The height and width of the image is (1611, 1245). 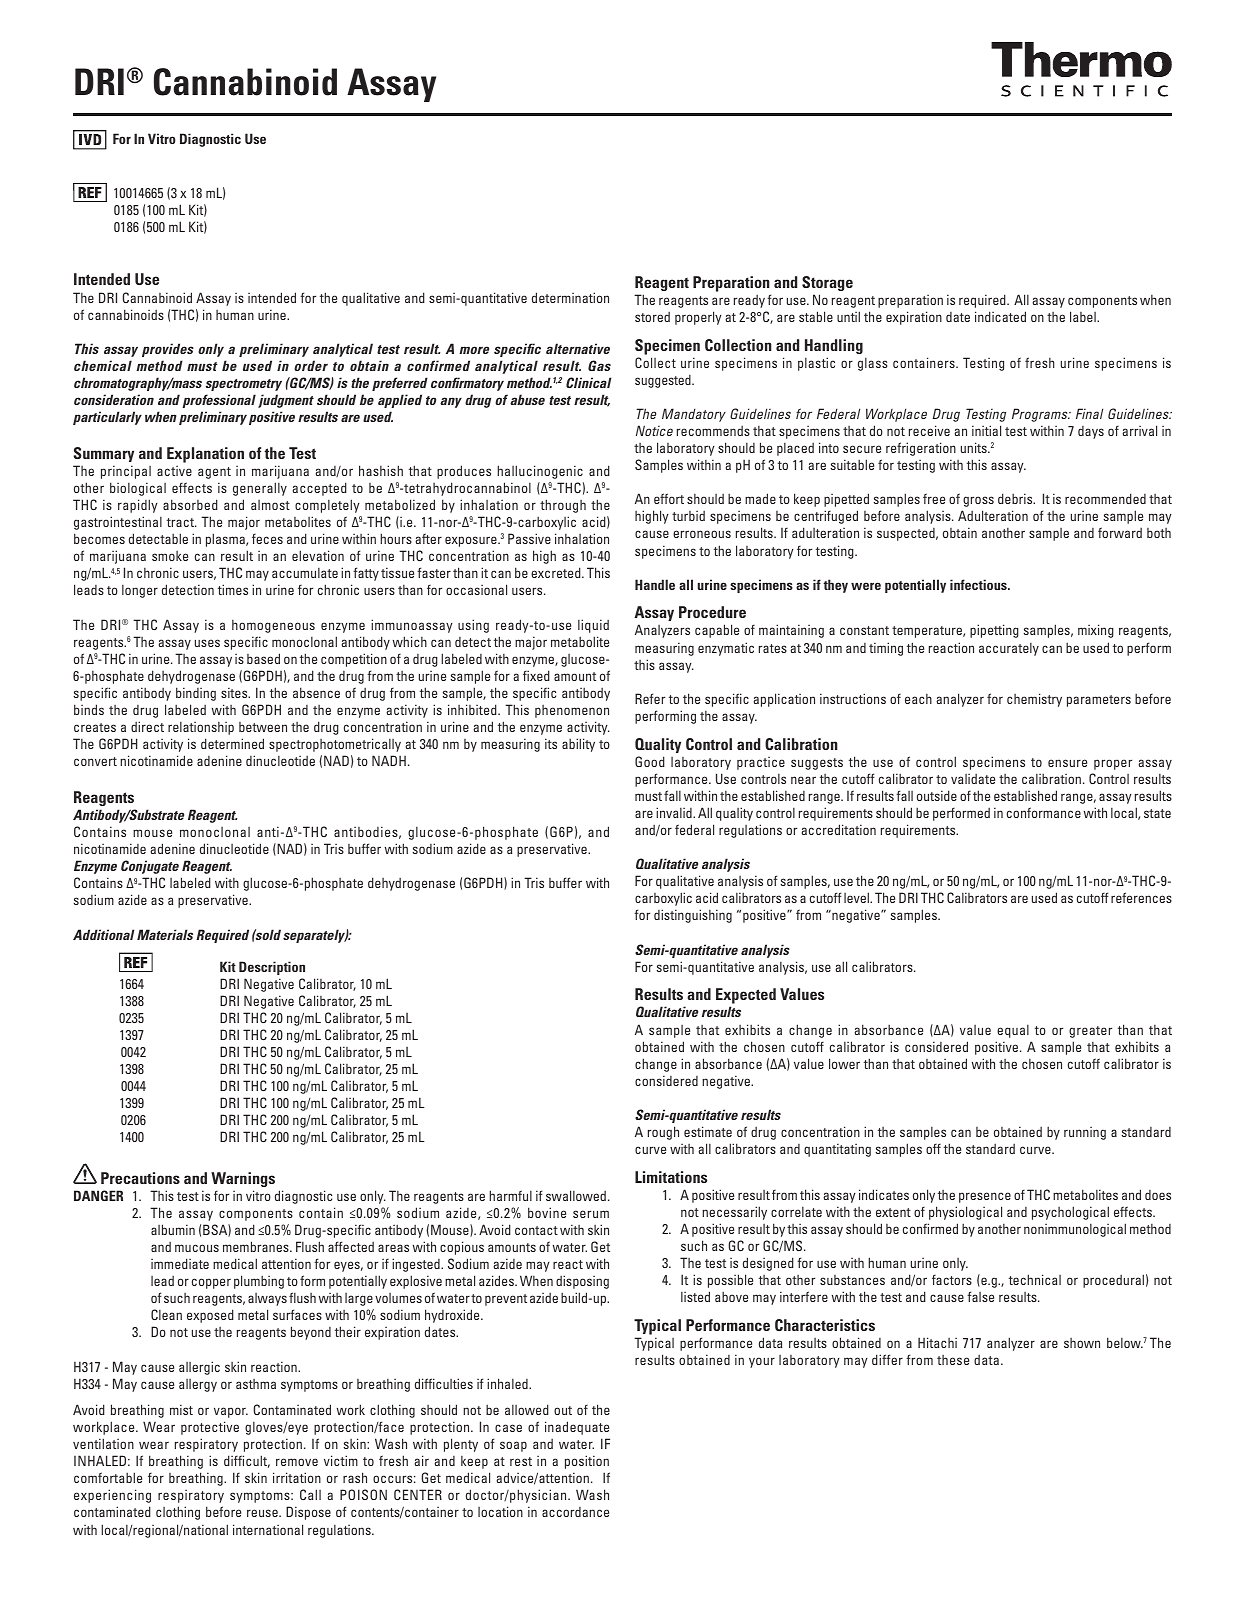 I want to click on position, so click(x=587, y=1462).
